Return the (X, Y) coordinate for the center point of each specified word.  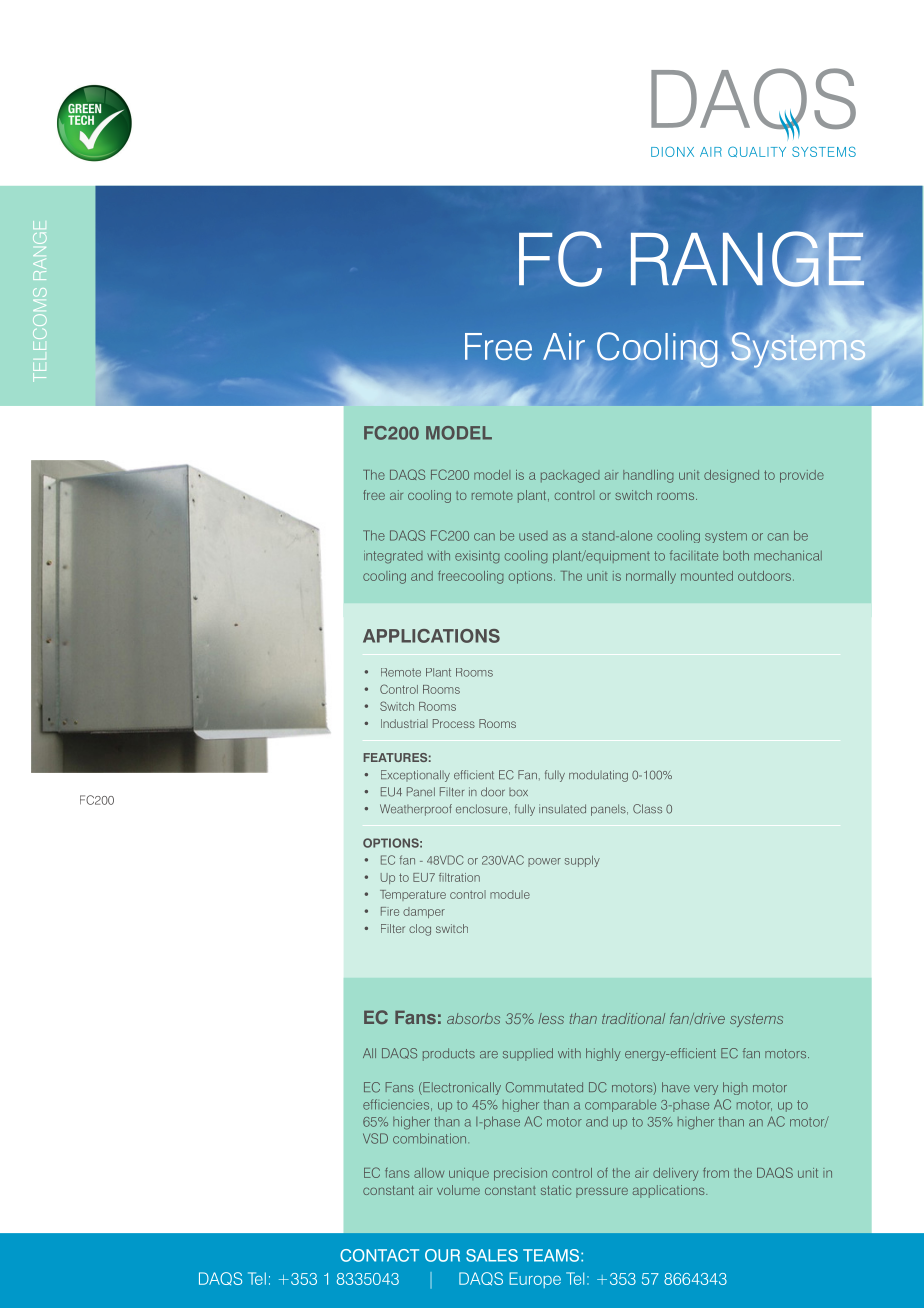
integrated (393, 557)
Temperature (413, 895)
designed (731, 476)
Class (647, 809)
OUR (442, 1255)
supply (582, 861)
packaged (570, 476)
